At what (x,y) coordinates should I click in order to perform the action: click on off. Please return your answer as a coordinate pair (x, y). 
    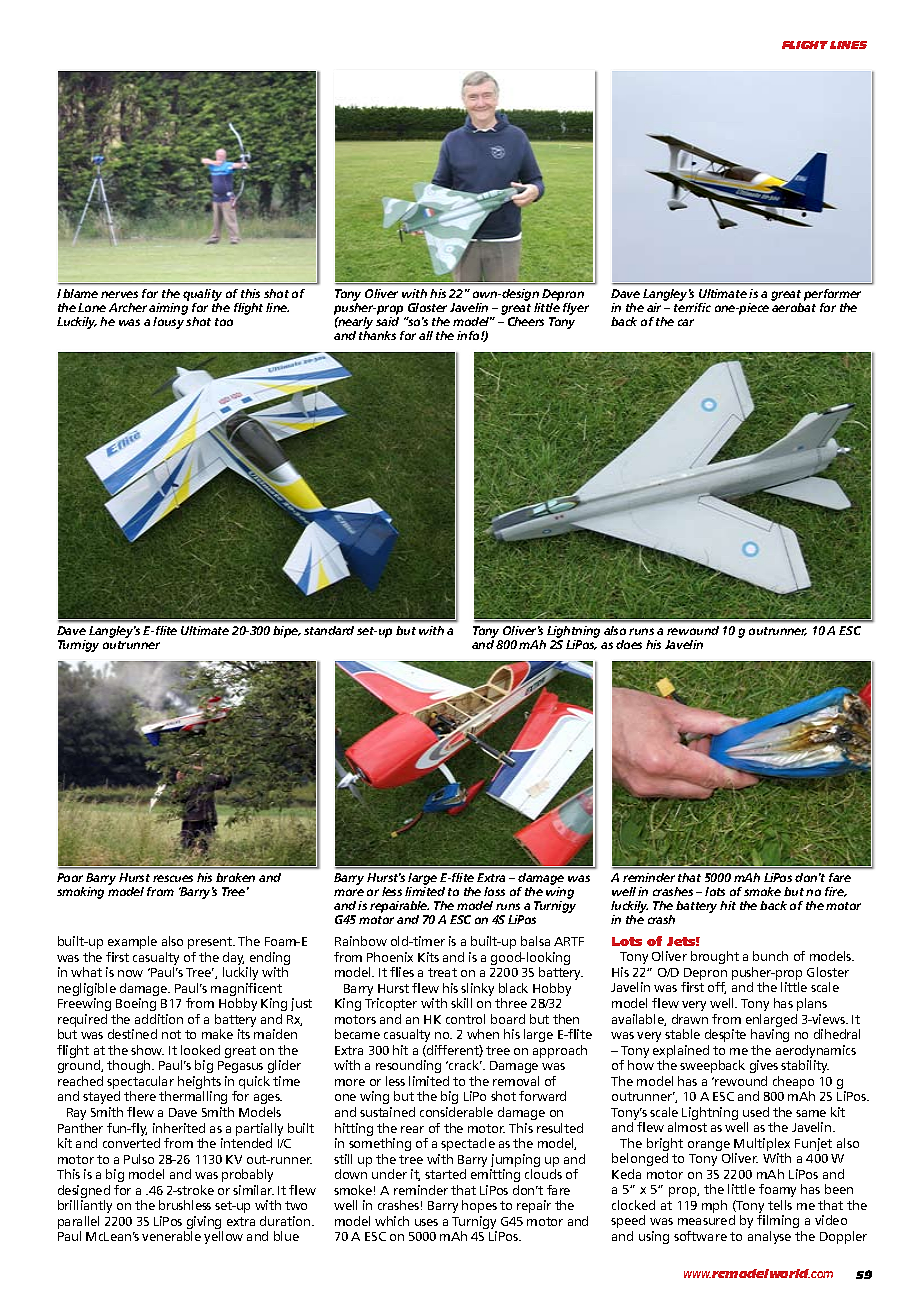
    Looking at the image, I should click on (717, 988).
